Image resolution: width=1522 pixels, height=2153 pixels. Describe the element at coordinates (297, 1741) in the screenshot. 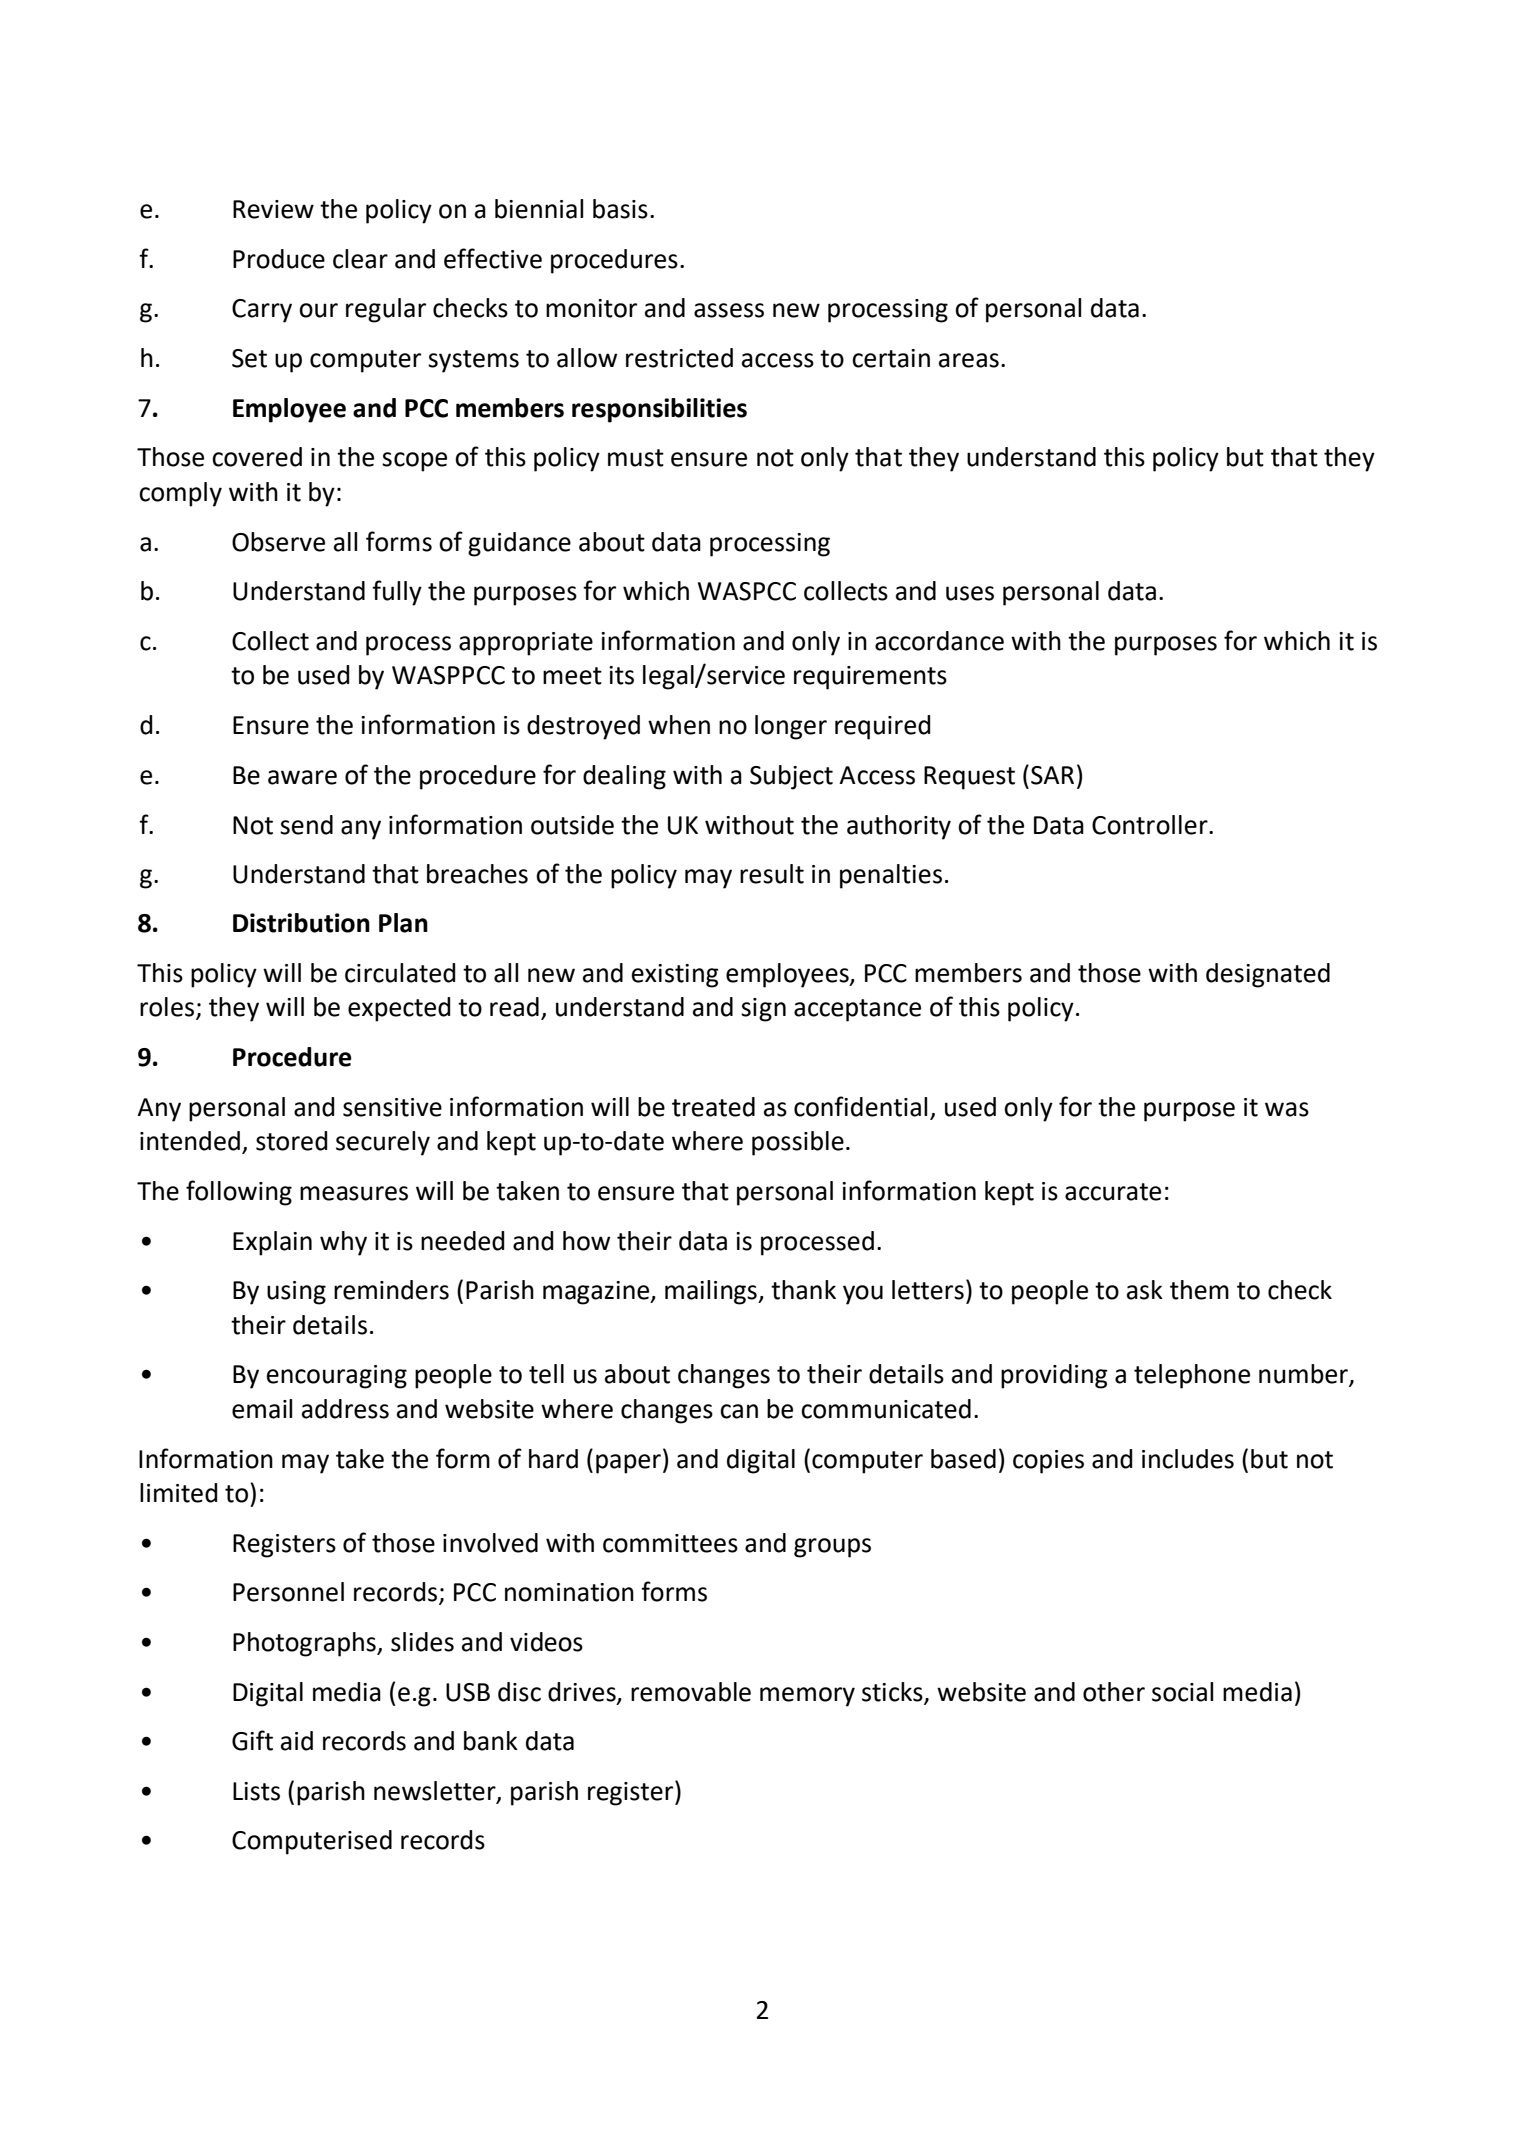

I see `aid` at that location.
